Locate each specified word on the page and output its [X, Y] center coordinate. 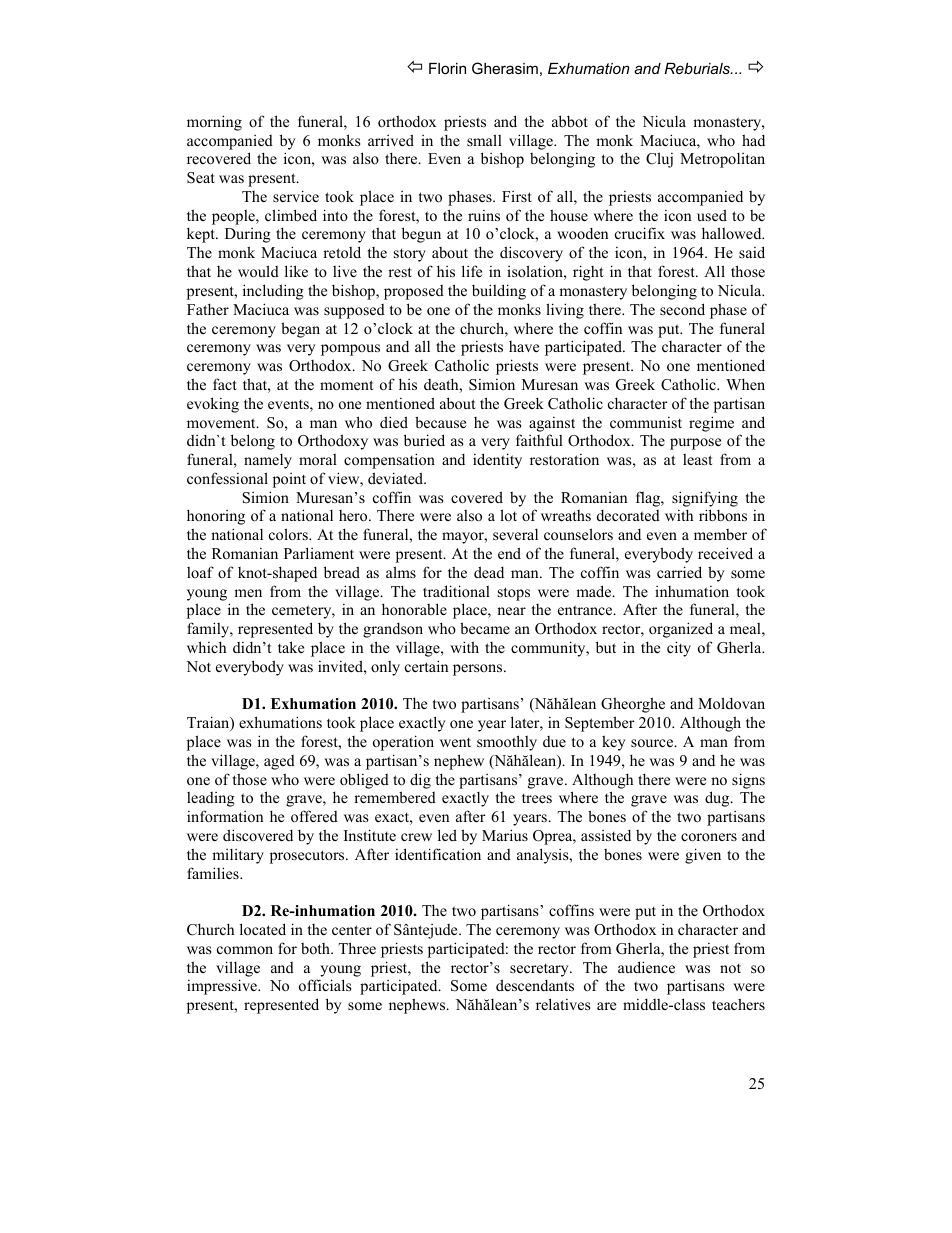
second [682, 309]
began [300, 330]
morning [214, 123]
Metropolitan [722, 160]
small [484, 140]
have [524, 346]
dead [489, 572]
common [245, 950]
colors [289, 534]
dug [718, 799]
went [455, 742]
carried [679, 572]
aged [279, 762]
